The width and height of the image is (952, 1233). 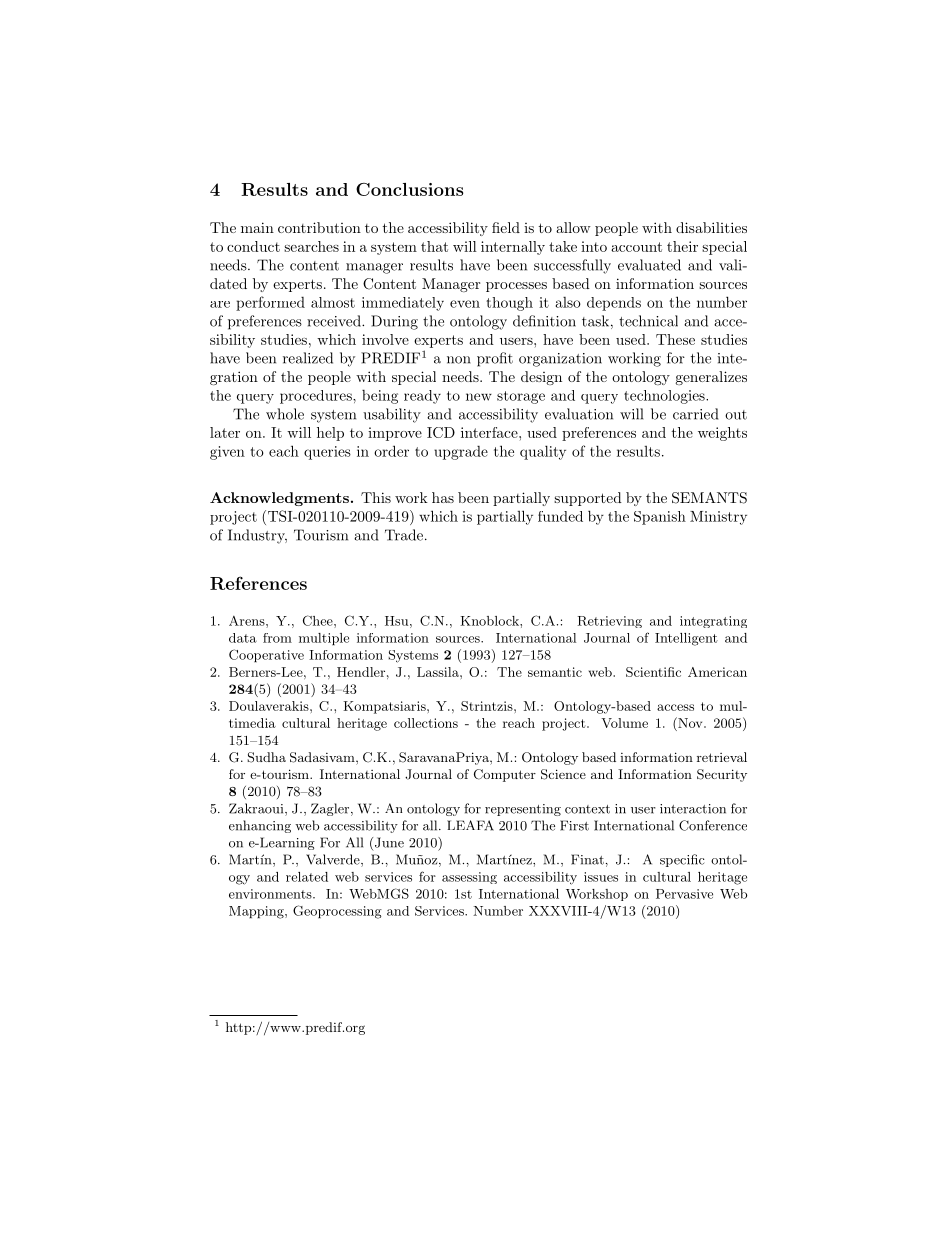 What do you see at coordinates (660, 518) in the image?
I see `Spanish` at bounding box center [660, 518].
